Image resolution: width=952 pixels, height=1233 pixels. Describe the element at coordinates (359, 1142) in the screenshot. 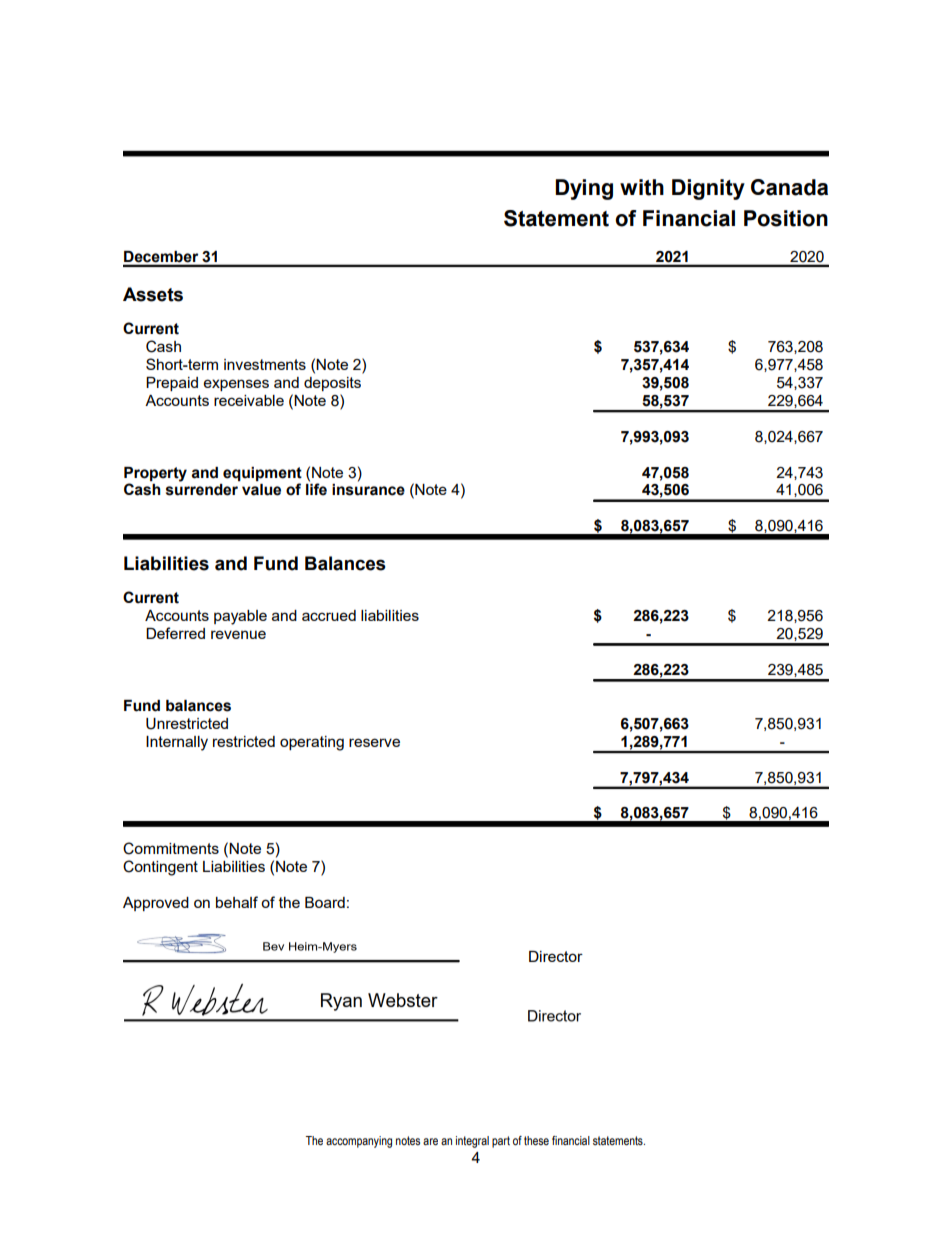

I see `accompanying` at that location.
